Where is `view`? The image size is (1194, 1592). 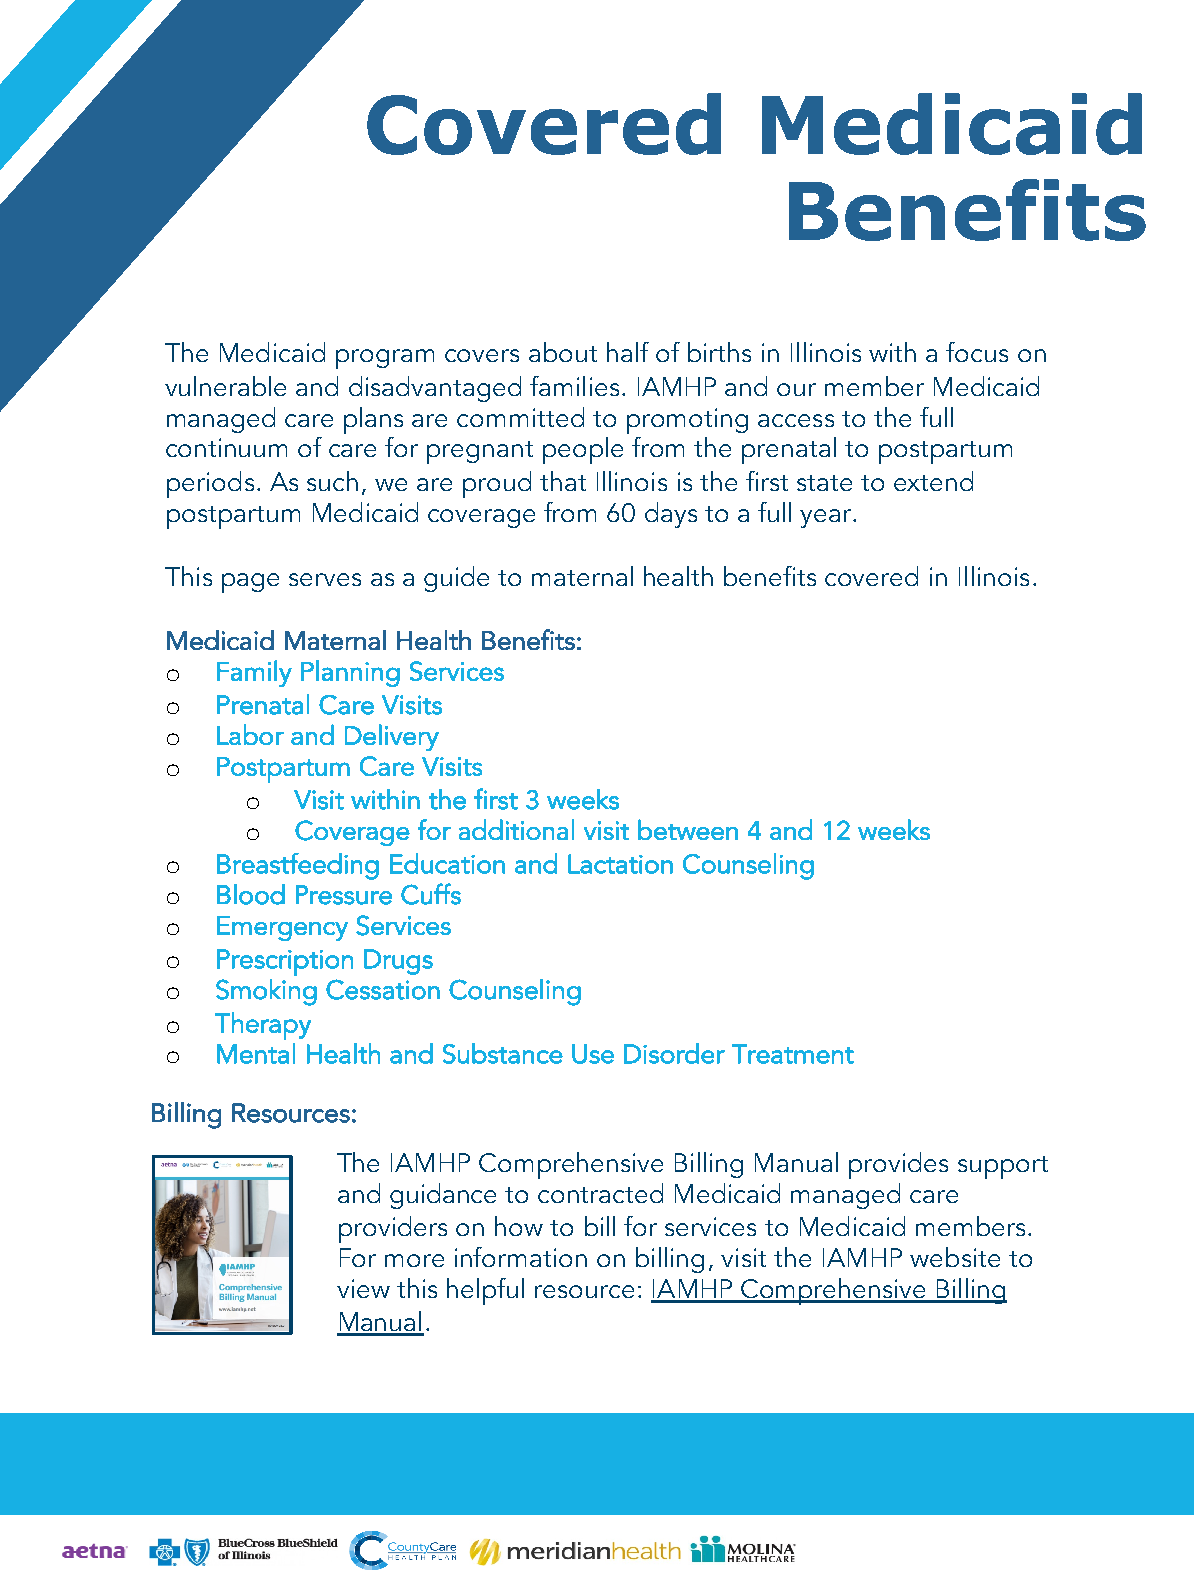 view is located at coordinates (363, 1288).
